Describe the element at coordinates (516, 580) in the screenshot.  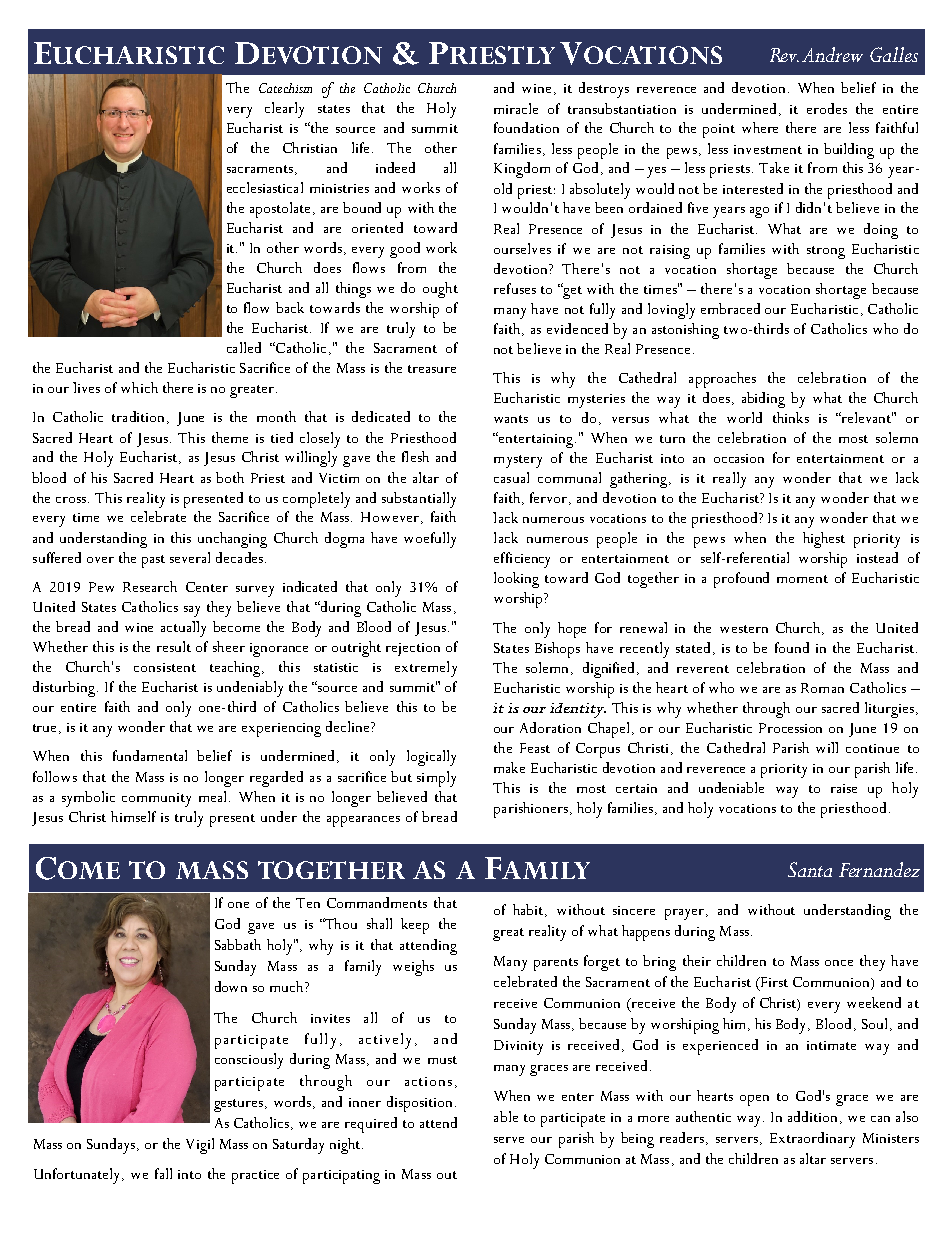
I see `looking` at that location.
